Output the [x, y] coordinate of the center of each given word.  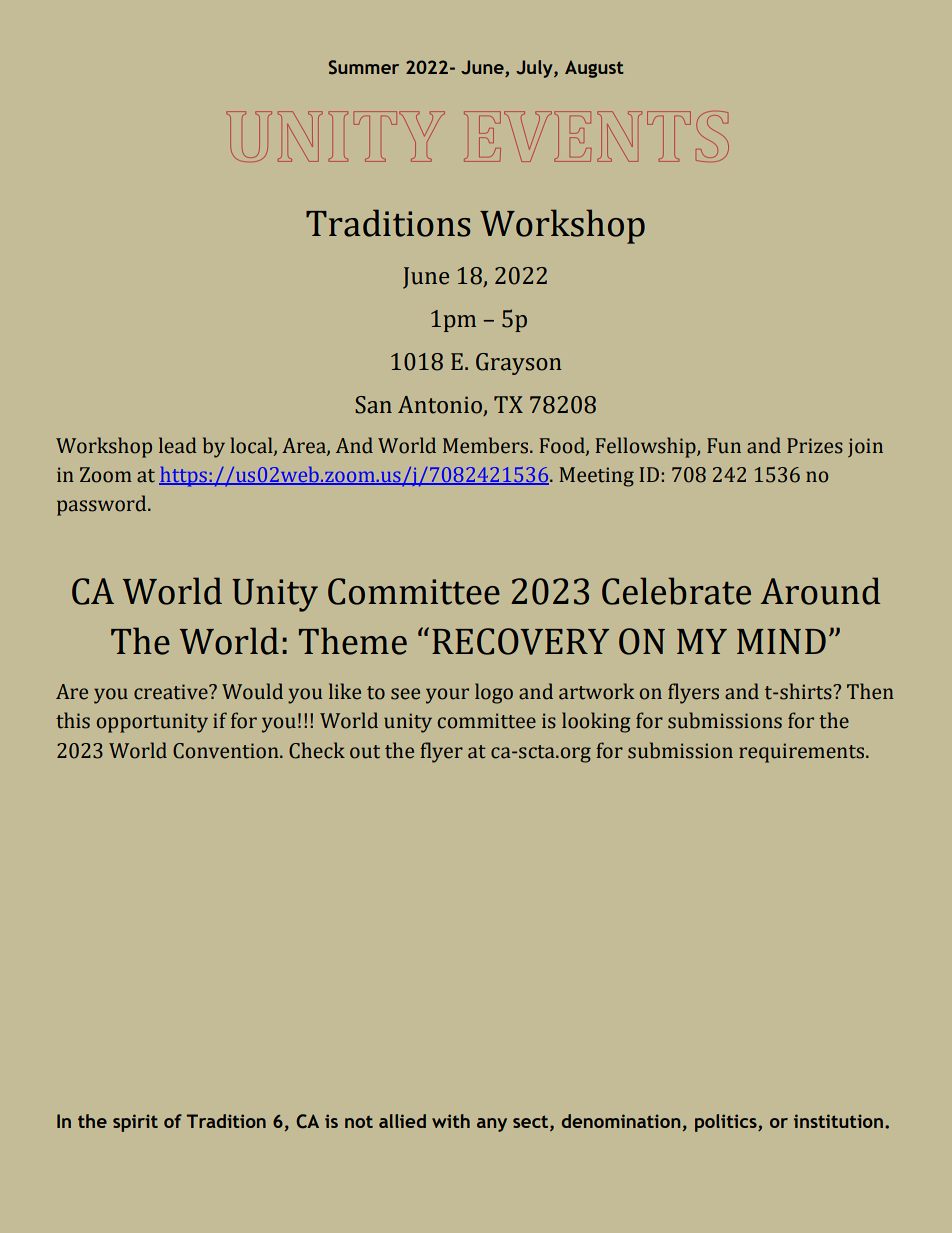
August [594, 69]
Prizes [815, 446]
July [535, 69]
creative [172, 692]
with [451, 1121]
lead [178, 445]
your [447, 696]
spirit [135, 1123]
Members [487, 445]
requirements [803, 753]
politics [727, 1123]
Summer [364, 67]
